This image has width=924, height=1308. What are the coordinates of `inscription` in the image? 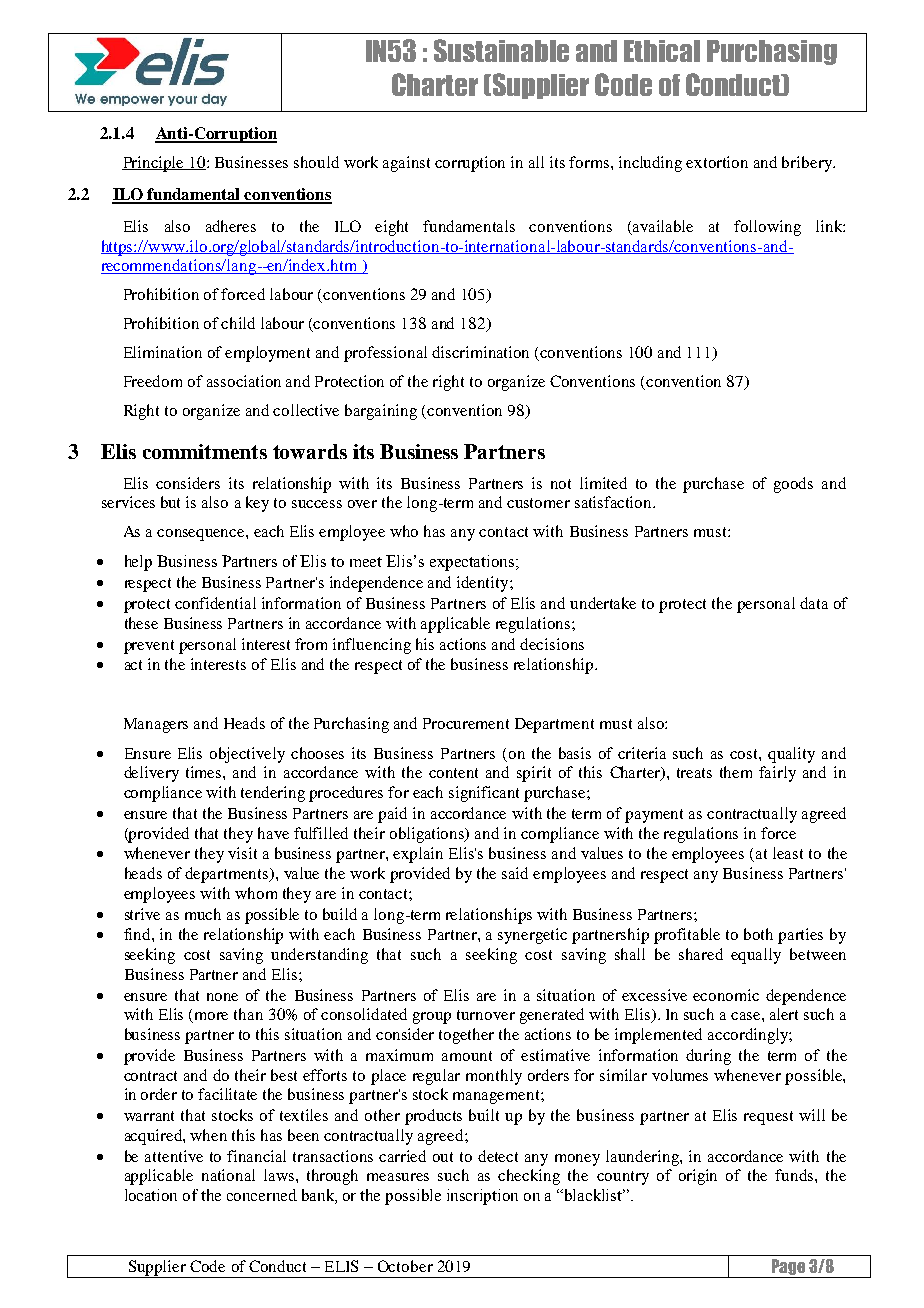 It's located at (482, 1197).
